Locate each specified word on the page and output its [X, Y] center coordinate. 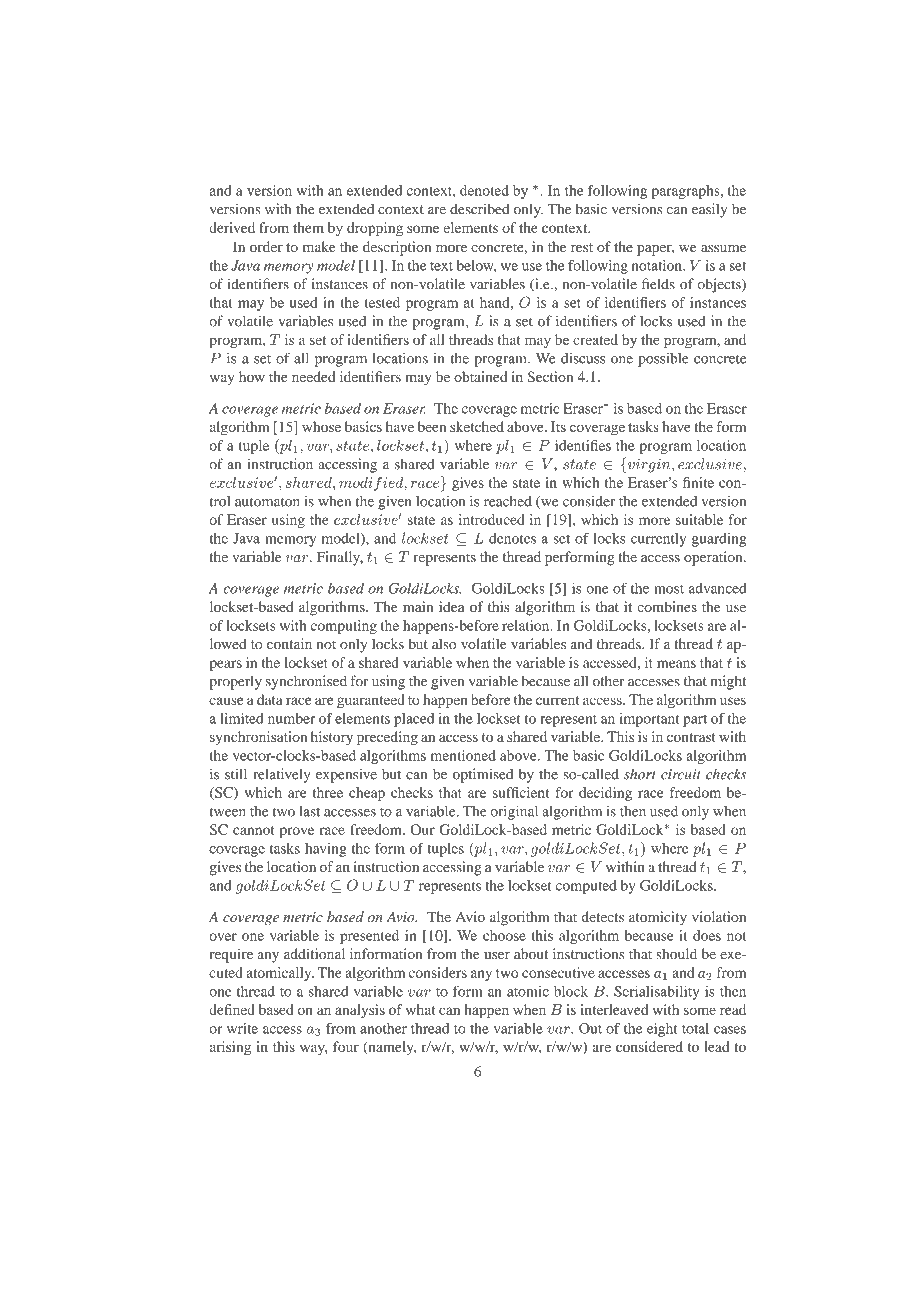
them [308, 227]
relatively [282, 775]
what [420, 1009]
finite [698, 482]
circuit [681, 774]
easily [709, 210]
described [480, 209]
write [242, 1028]
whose [321, 426]
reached [508, 501]
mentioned [463, 755]
